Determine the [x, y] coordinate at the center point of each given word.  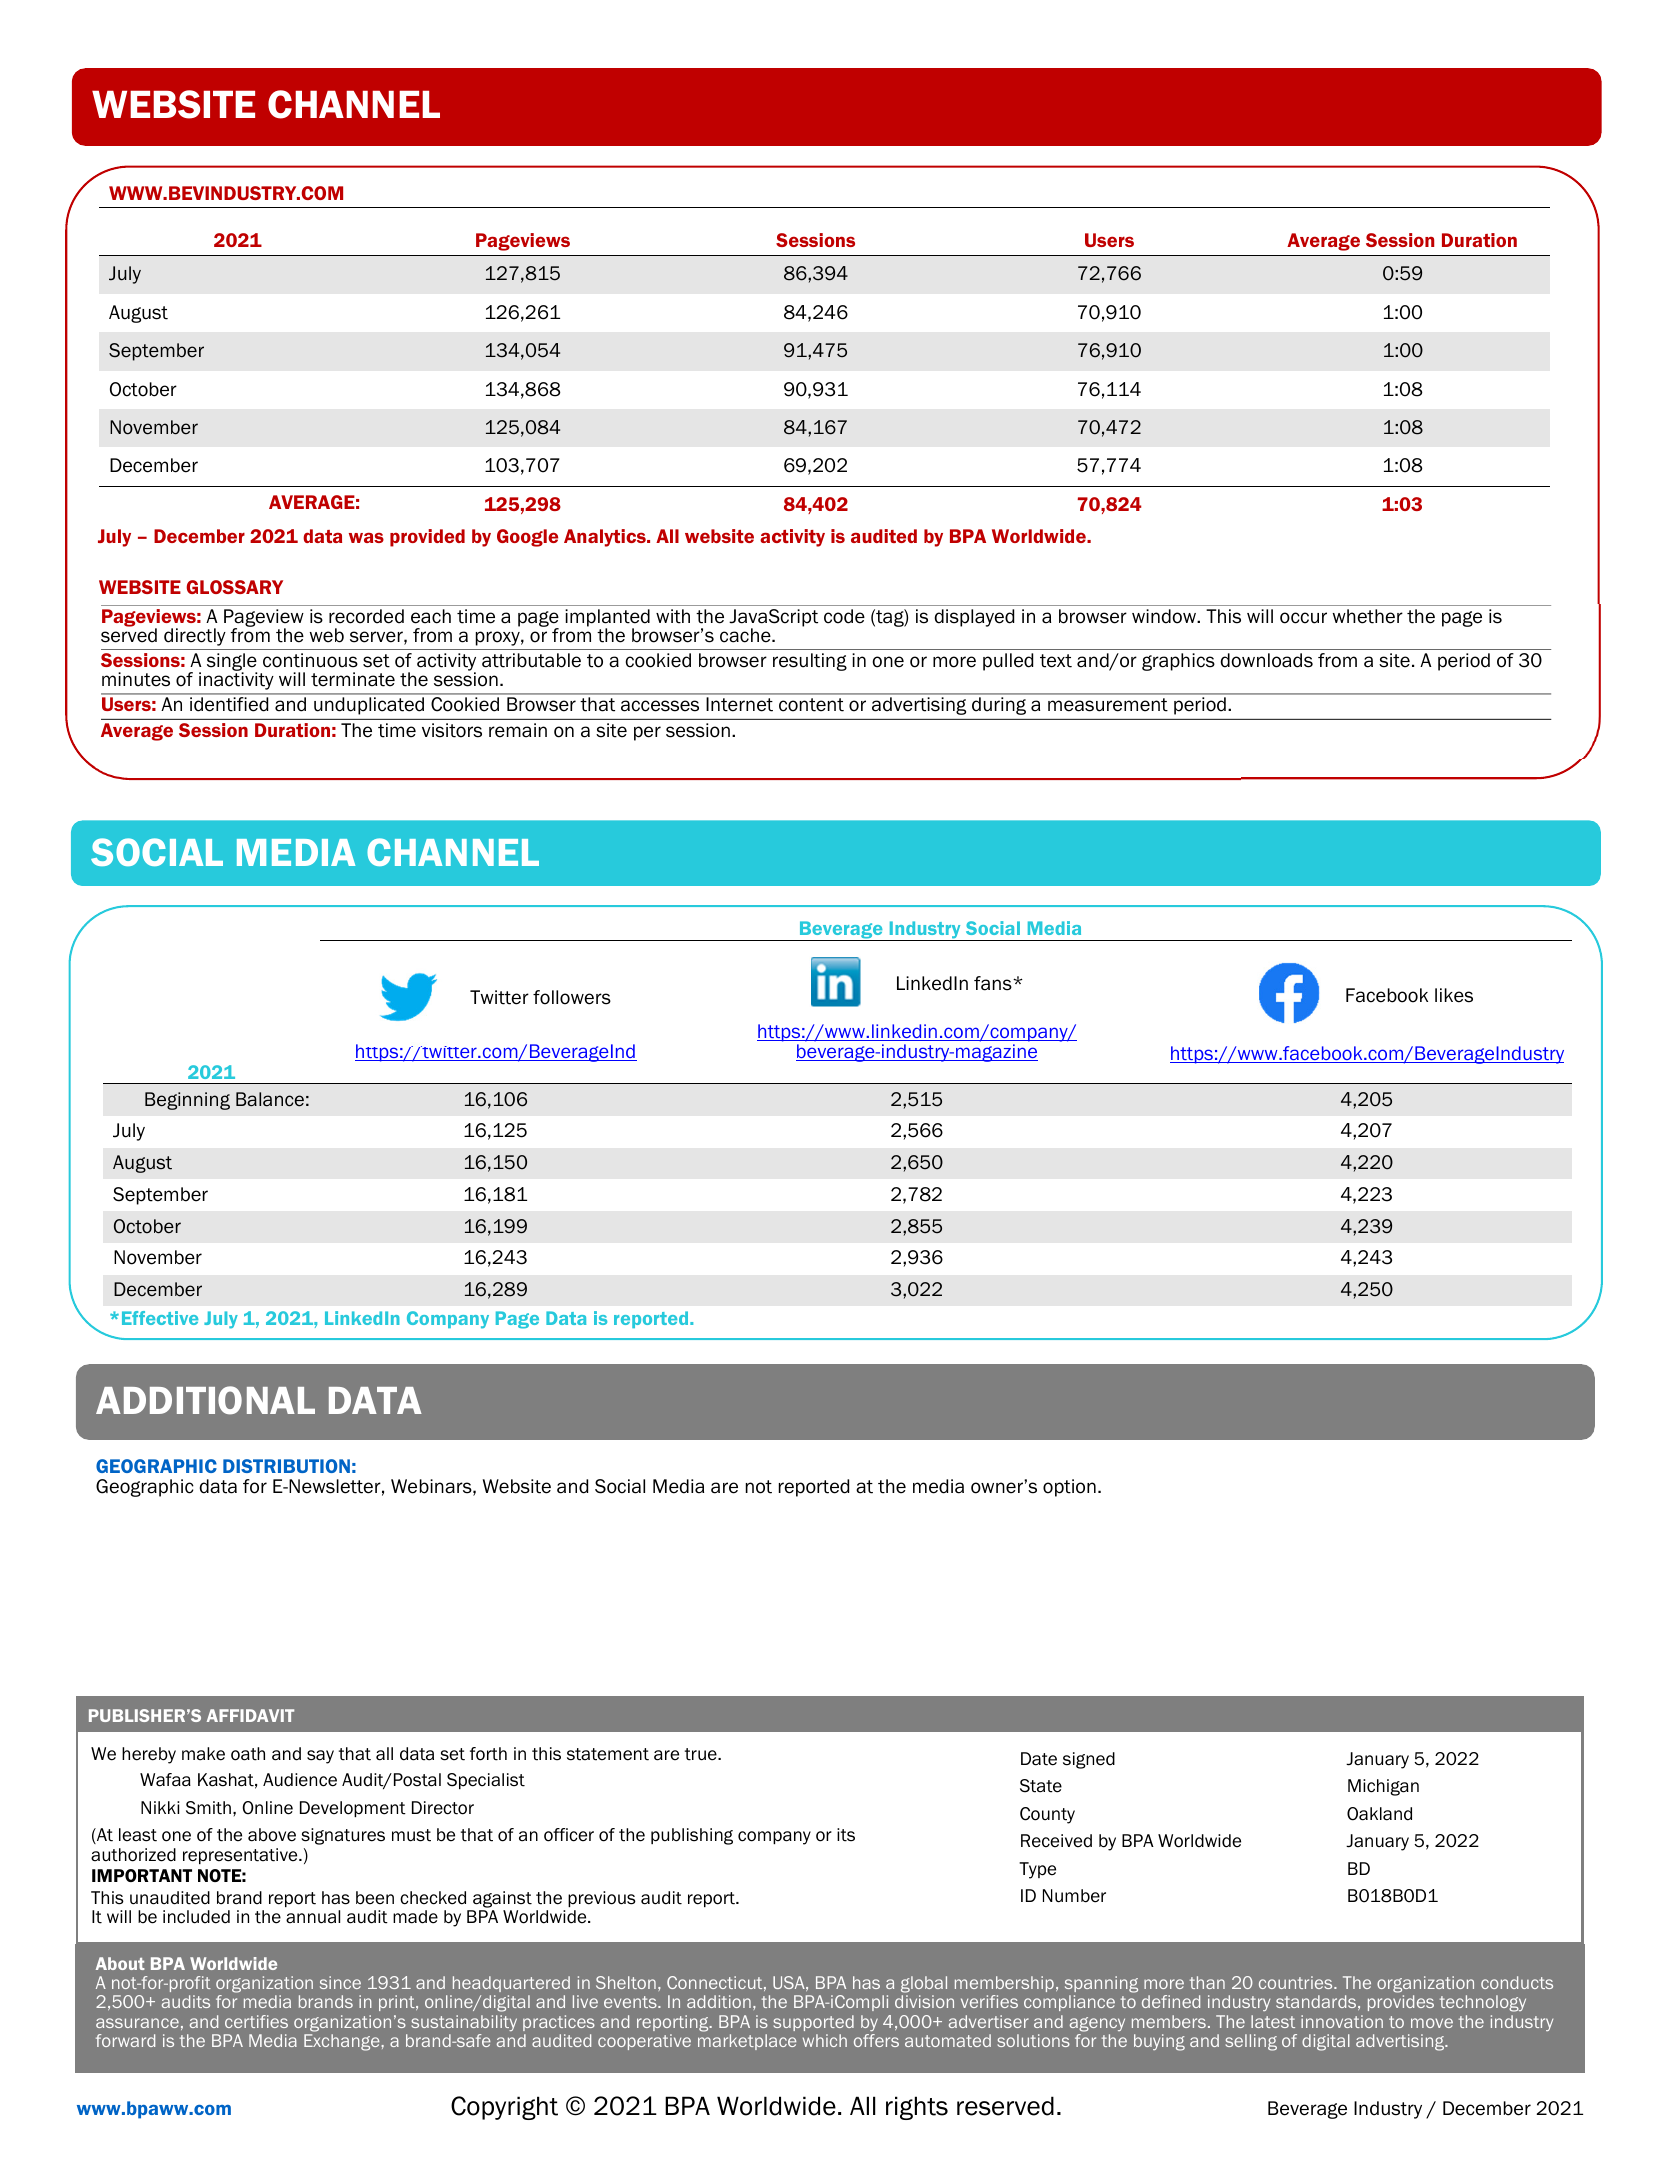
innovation [1342, 2021]
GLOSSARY [234, 587]
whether [1368, 616]
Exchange [343, 2042]
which [825, 2040]
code [844, 616]
